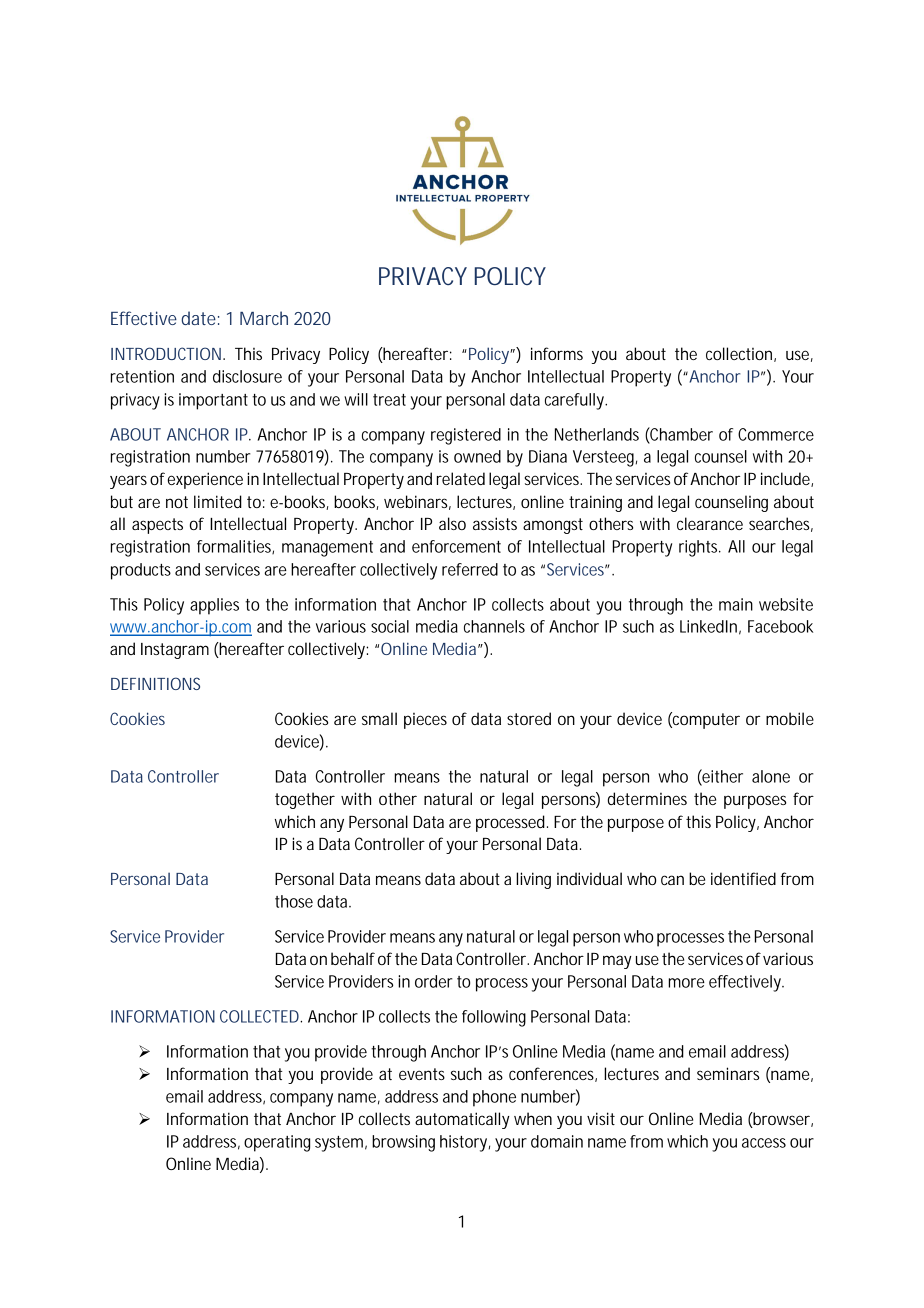  What do you see at coordinates (698, 548) in the screenshot?
I see `rights` at bounding box center [698, 548].
